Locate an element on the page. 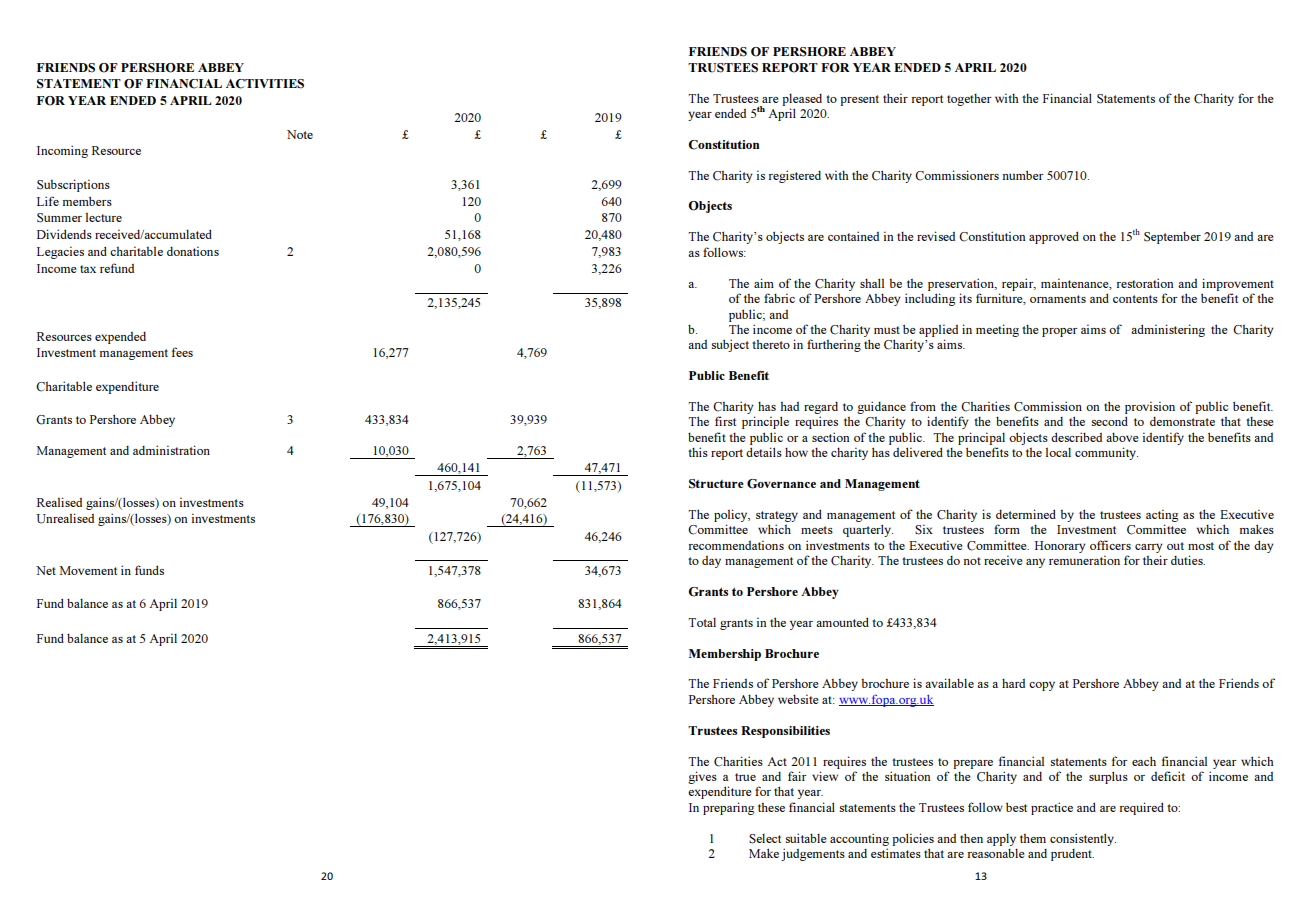 This document has height=924, width=1308. administration is located at coordinates (171, 450).
